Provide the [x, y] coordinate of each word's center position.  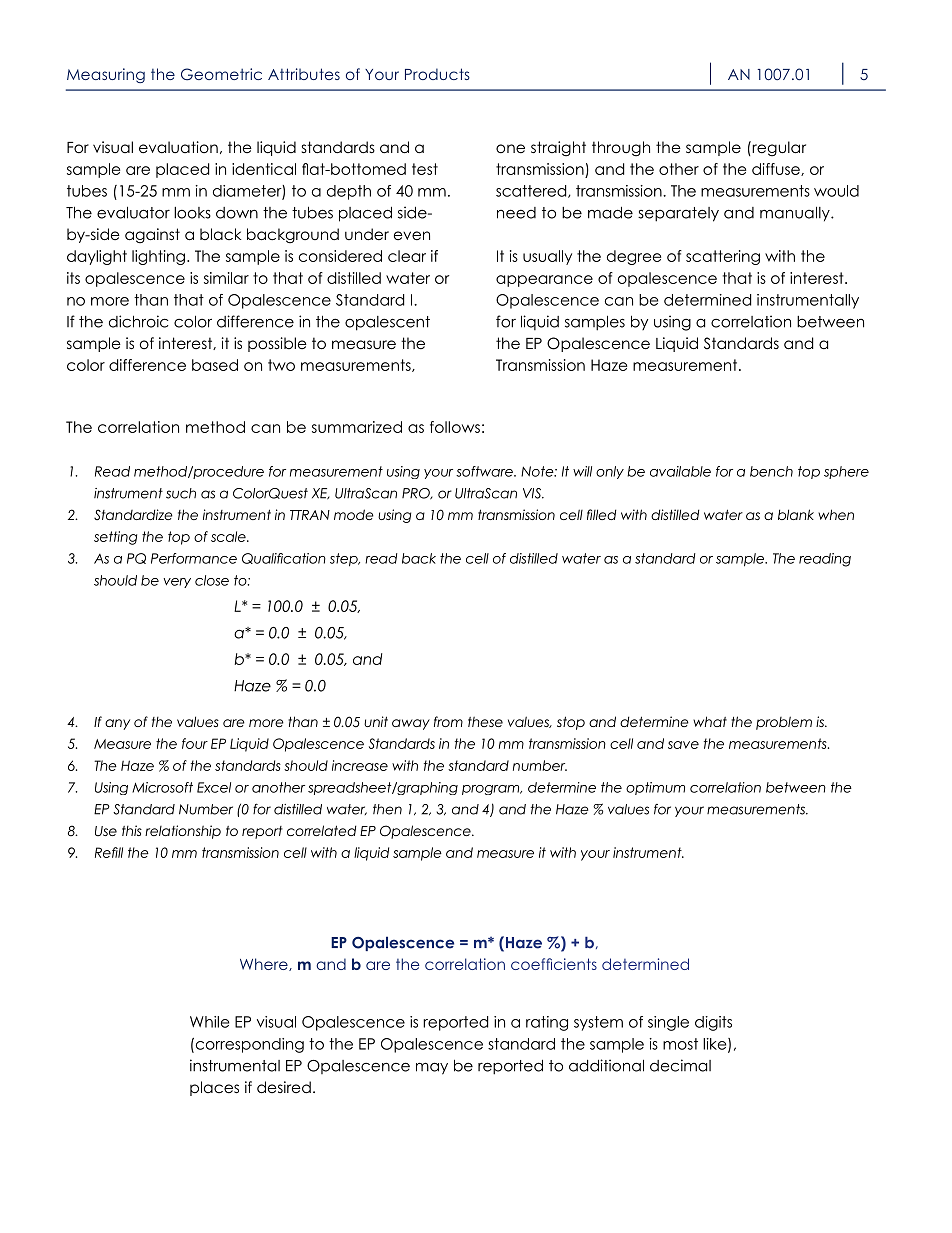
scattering [723, 257]
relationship [183, 832]
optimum [655, 788]
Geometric [221, 74]
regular [778, 149]
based [215, 365]
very [177, 583]
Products [437, 74]
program [492, 790]
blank [796, 514]
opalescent [387, 323]
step [345, 560]
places [214, 1088]
